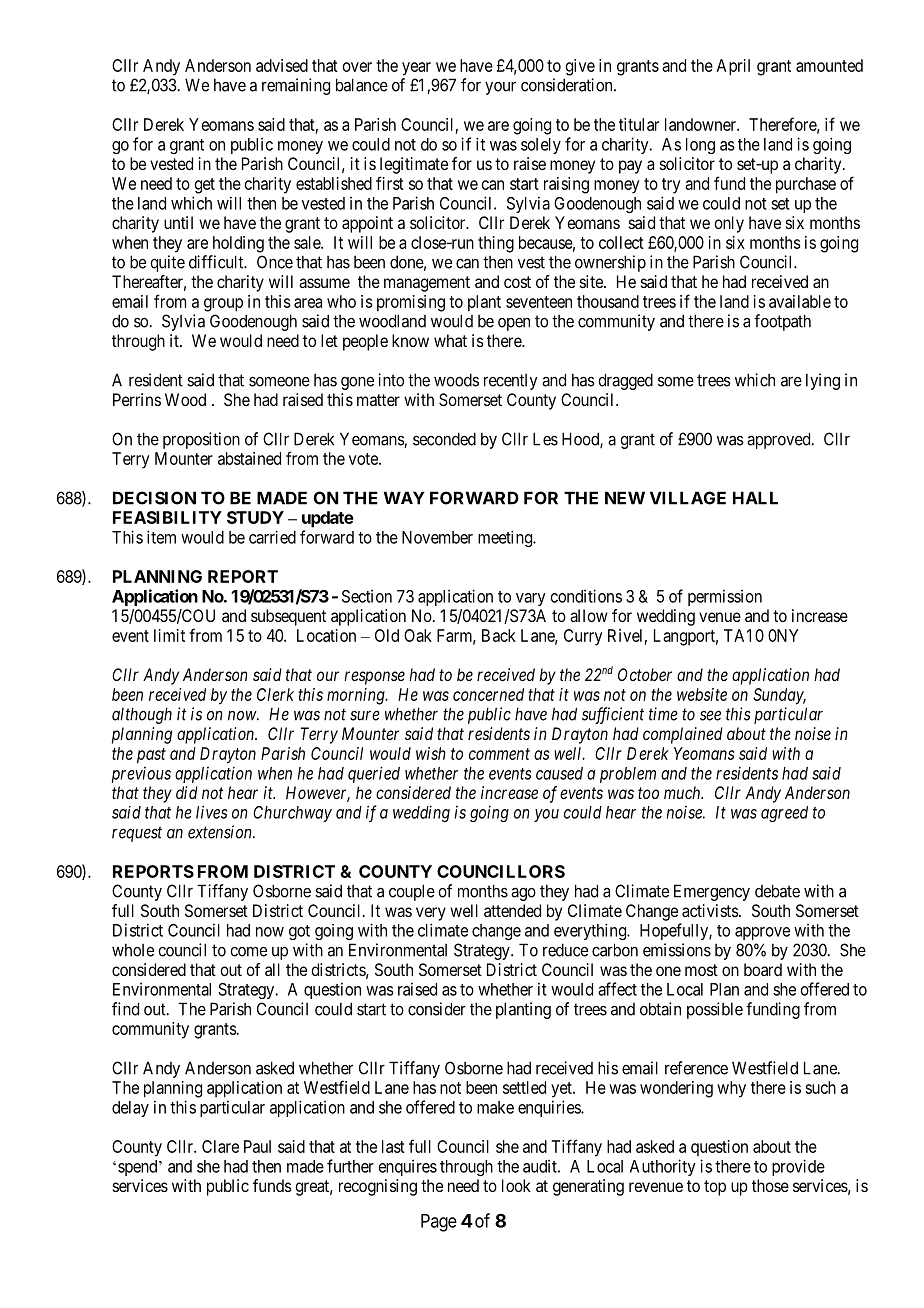 The image size is (924, 1308). What do you see at coordinates (169, 635) in the document?
I see `limit` at bounding box center [169, 635].
